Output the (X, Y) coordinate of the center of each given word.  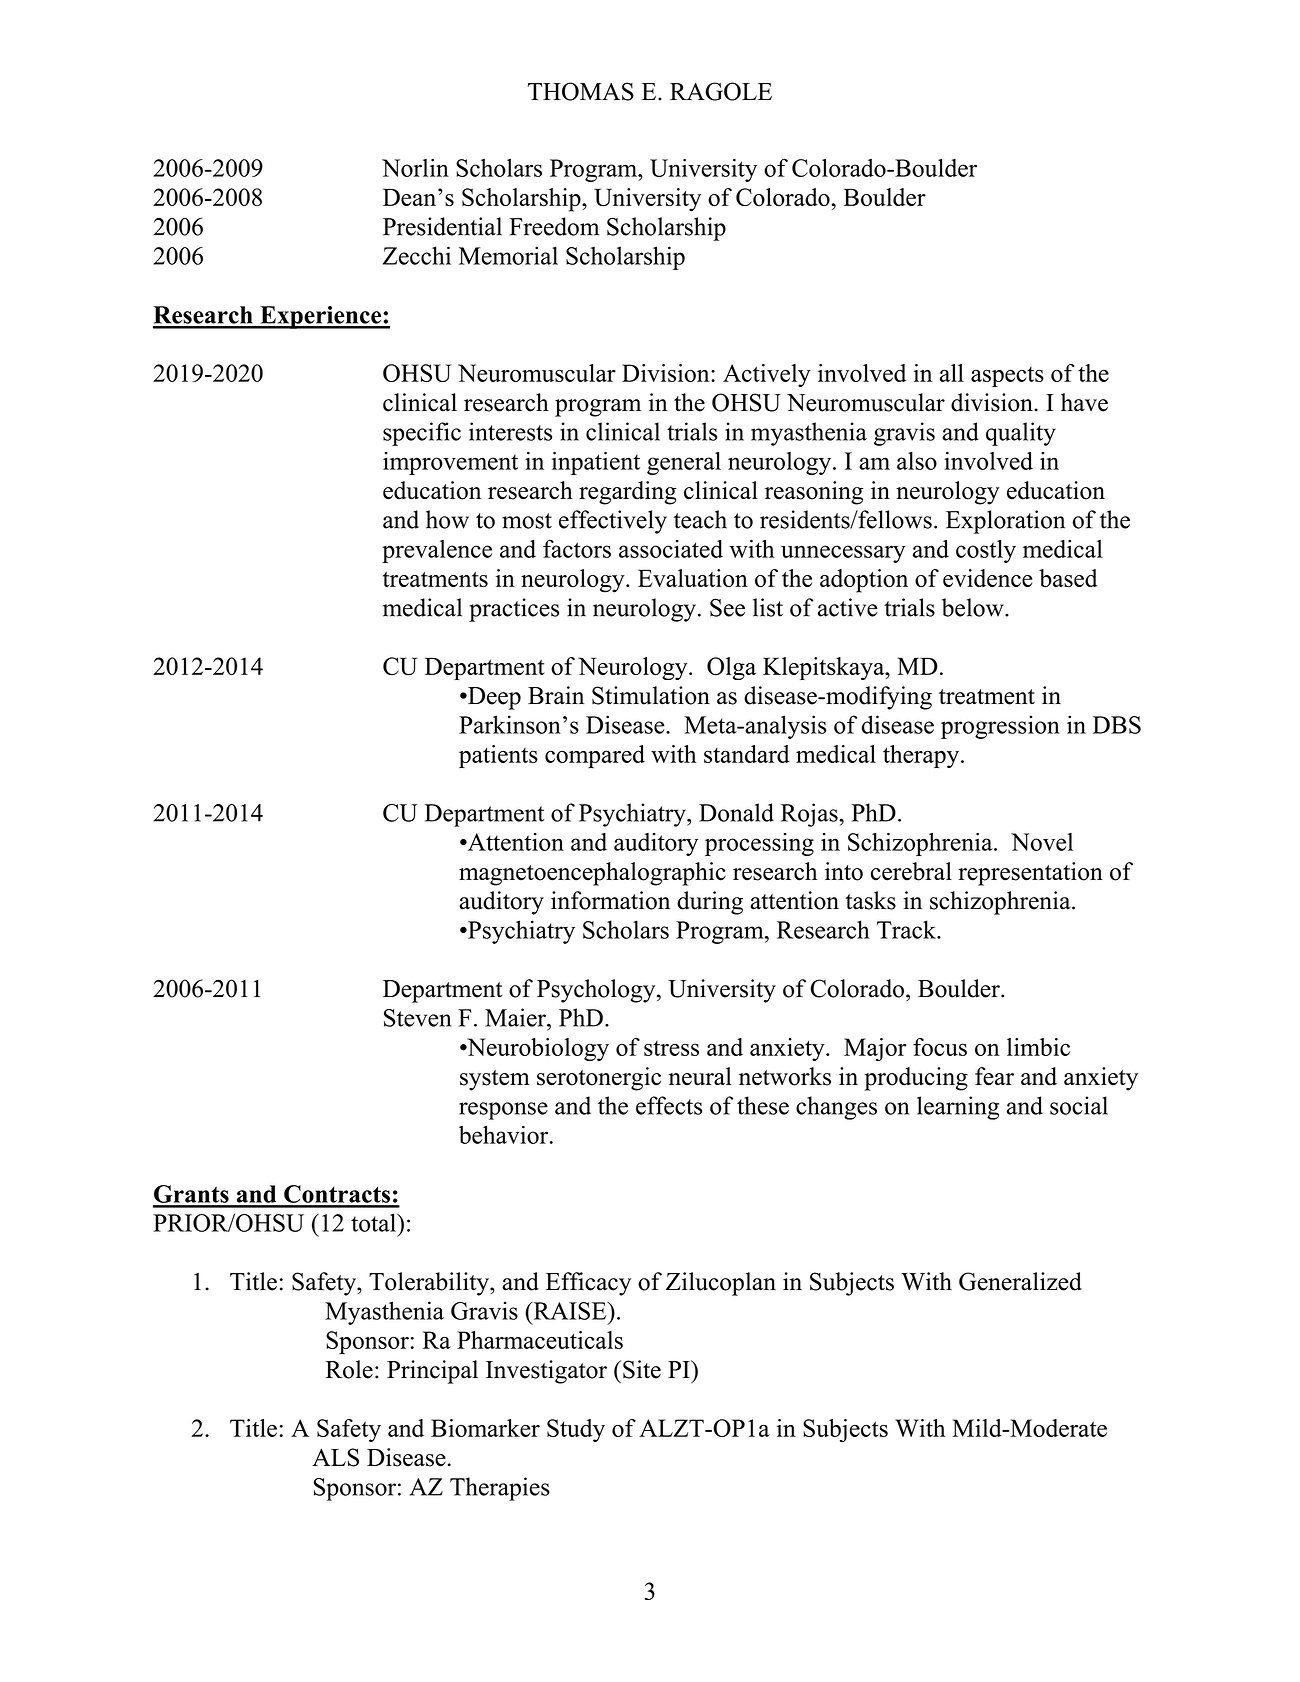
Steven (417, 1018)
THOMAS (581, 91)
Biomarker (485, 1428)
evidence (987, 578)
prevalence (437, 551)
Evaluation (693, 578)
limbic (1038, 1047)
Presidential (442, 226)
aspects (1007, 377)
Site (642, 1369)
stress (671, 1048)
